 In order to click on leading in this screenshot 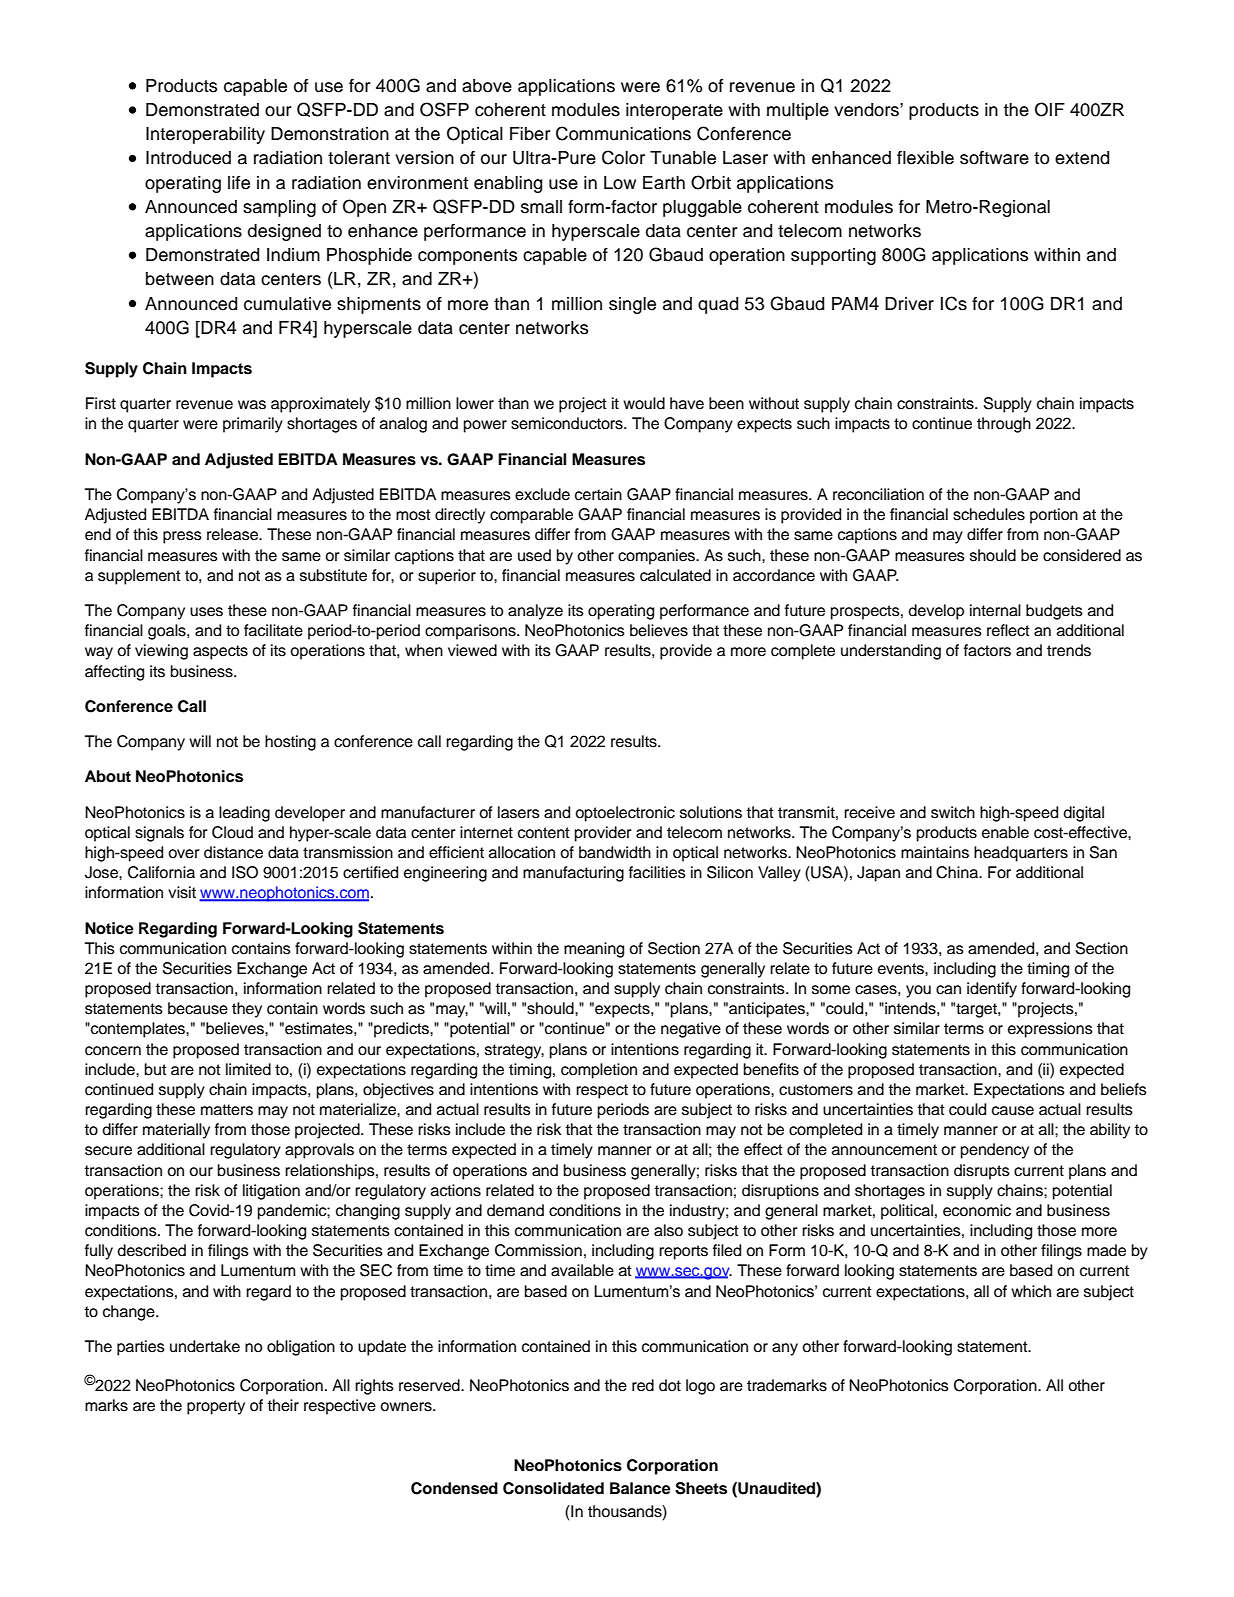, I will do `click(244, 814)`.
